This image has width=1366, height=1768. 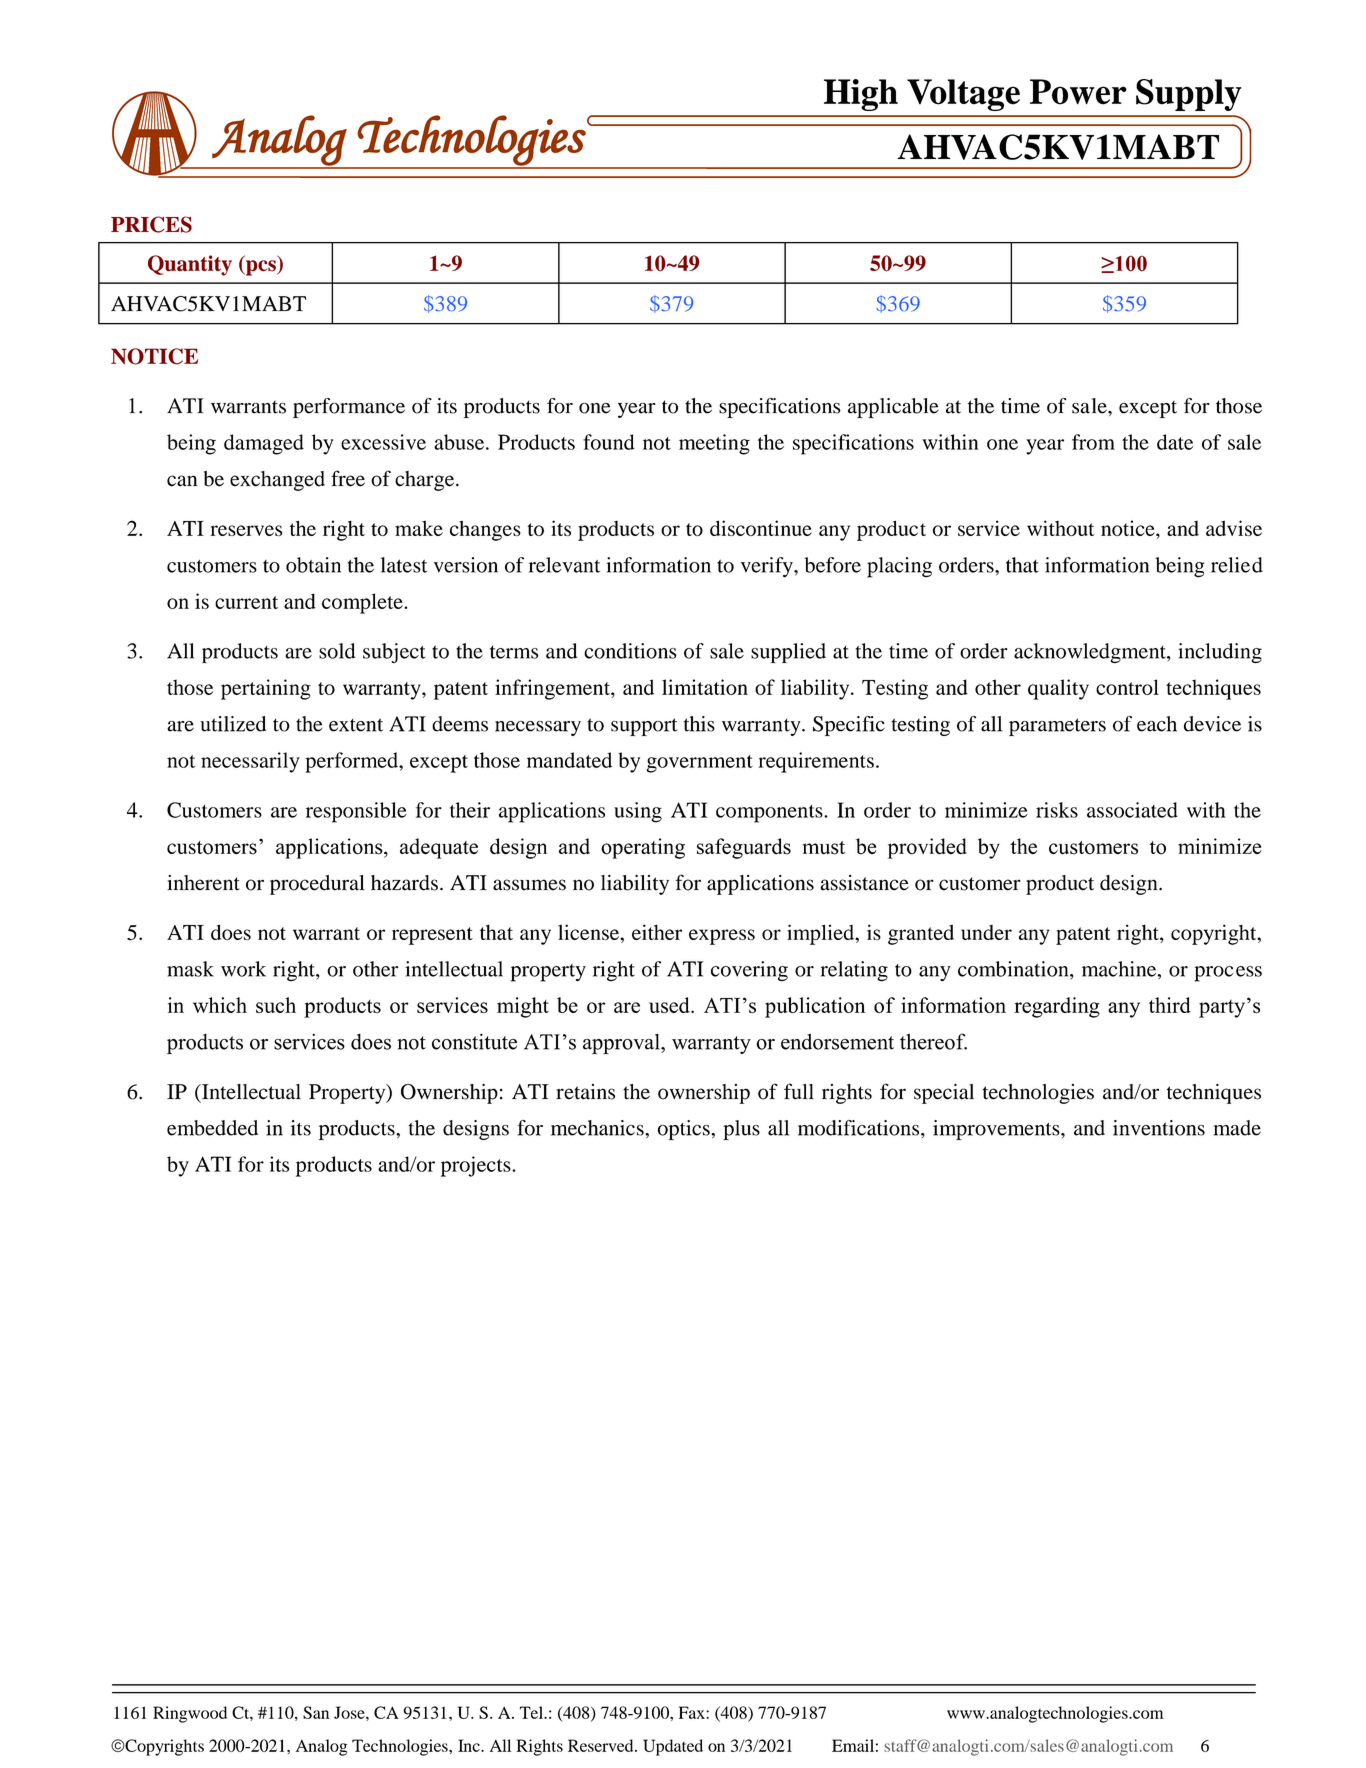 What do you see at coordinates (1078, 92) in the image?
I see `Power` at bounding box center [1078, 92].
